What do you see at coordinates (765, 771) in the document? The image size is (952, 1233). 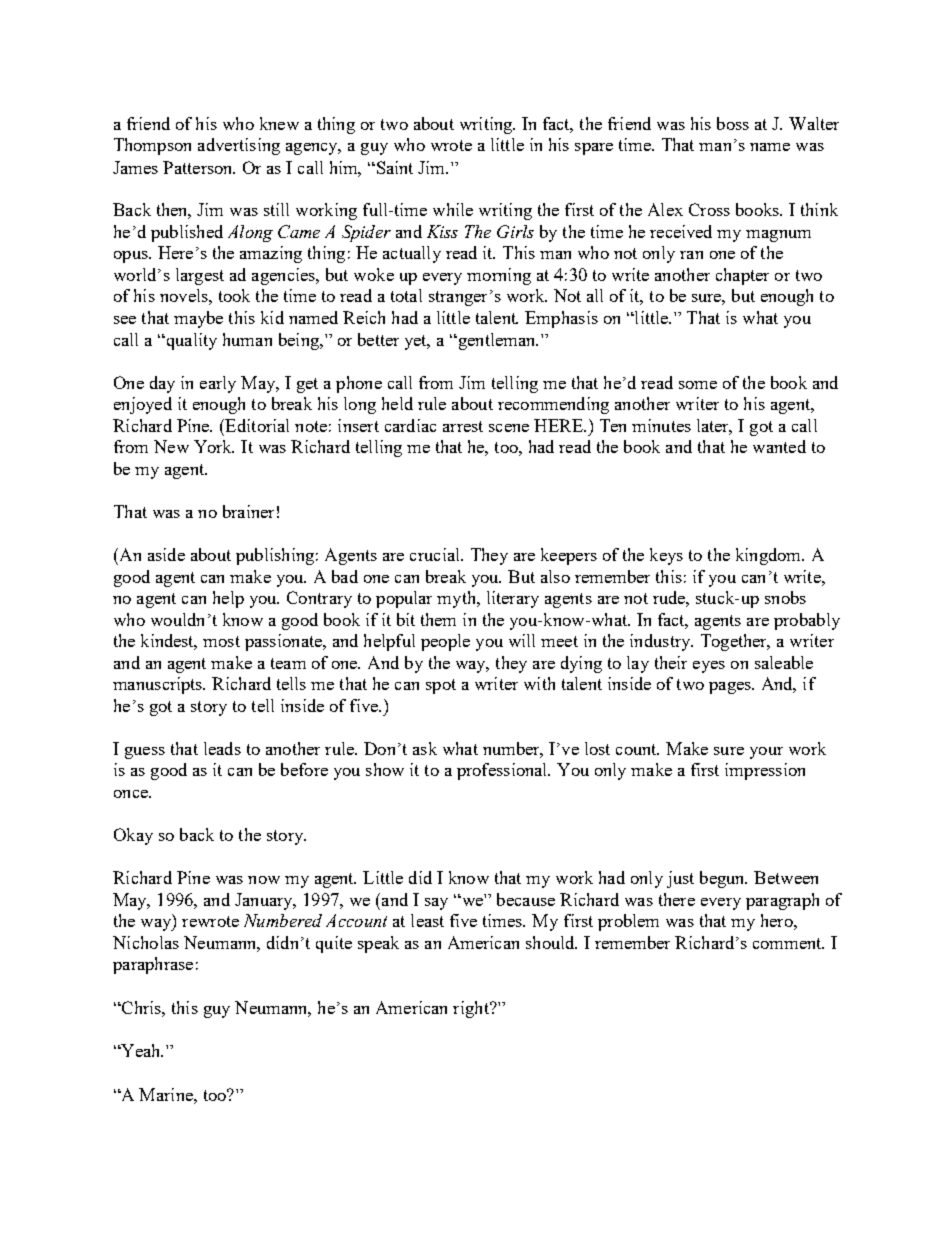 I see `impression` at bounding box center [765, 771].
